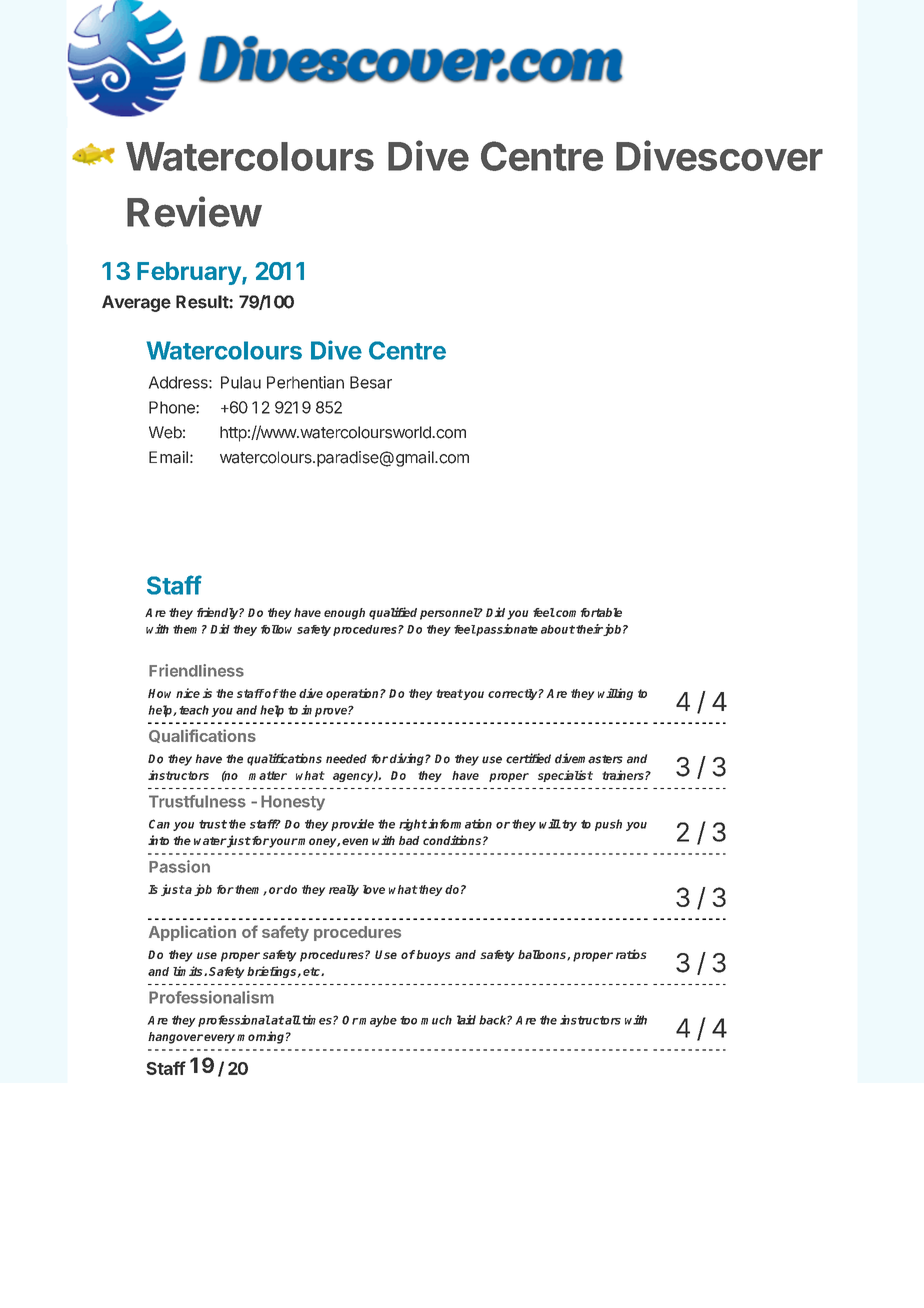 The width and height of the image is (924, 1308). What do you see at coordinates (159, 824) in the image?
I see `Can` at bounding box center [159, 824].
